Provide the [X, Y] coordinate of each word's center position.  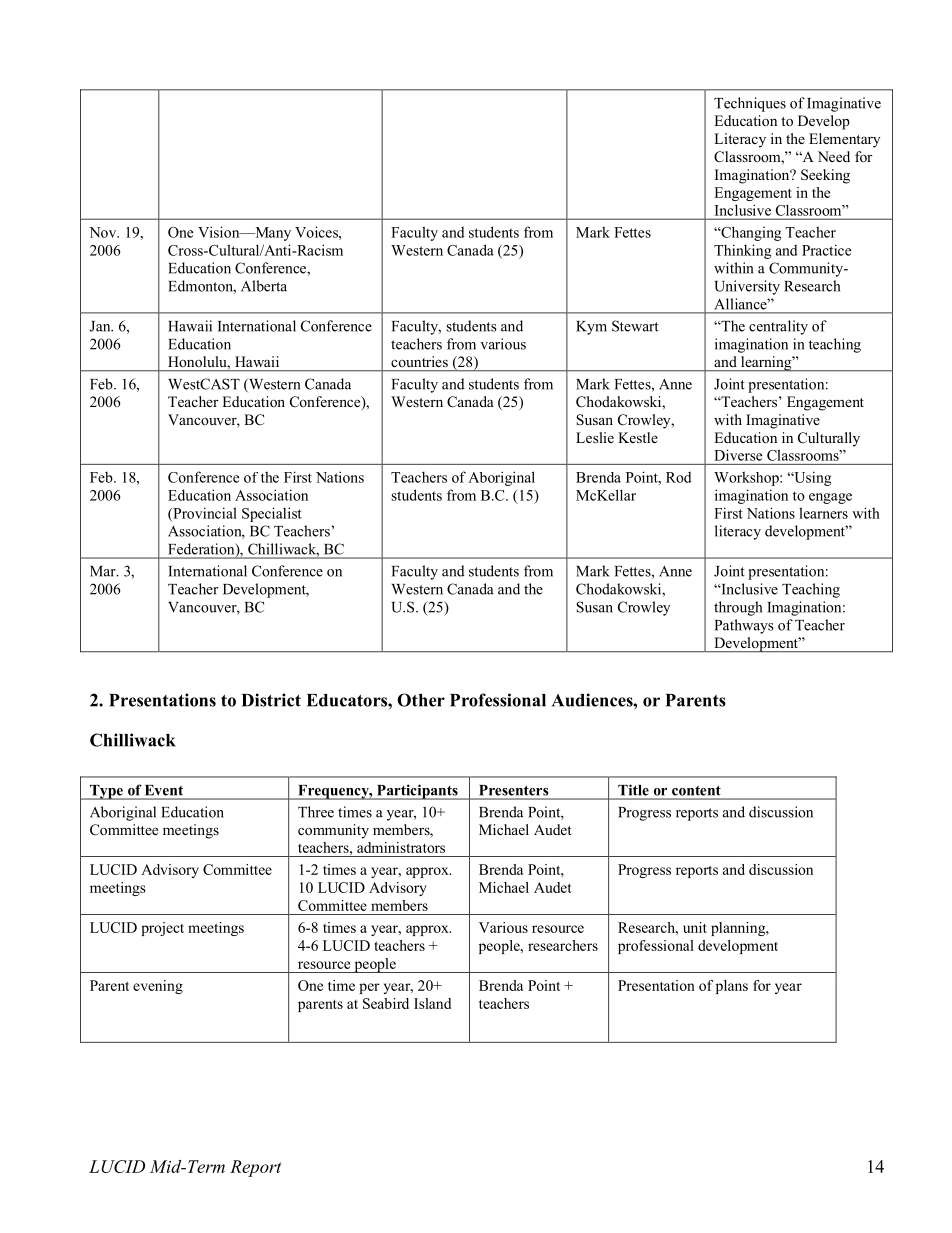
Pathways [744, 626]
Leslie [595, 437]
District [271, 700]
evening [158, 987]
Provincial [204, 514]
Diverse [738, 455]
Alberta [264, 286]
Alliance [742, 304]
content [696, 791]
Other [421, 700]
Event [164, 790]
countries [419, 361]
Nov [104, 232]
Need [834, 156]
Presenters [514, 790]
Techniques [750, 104]
